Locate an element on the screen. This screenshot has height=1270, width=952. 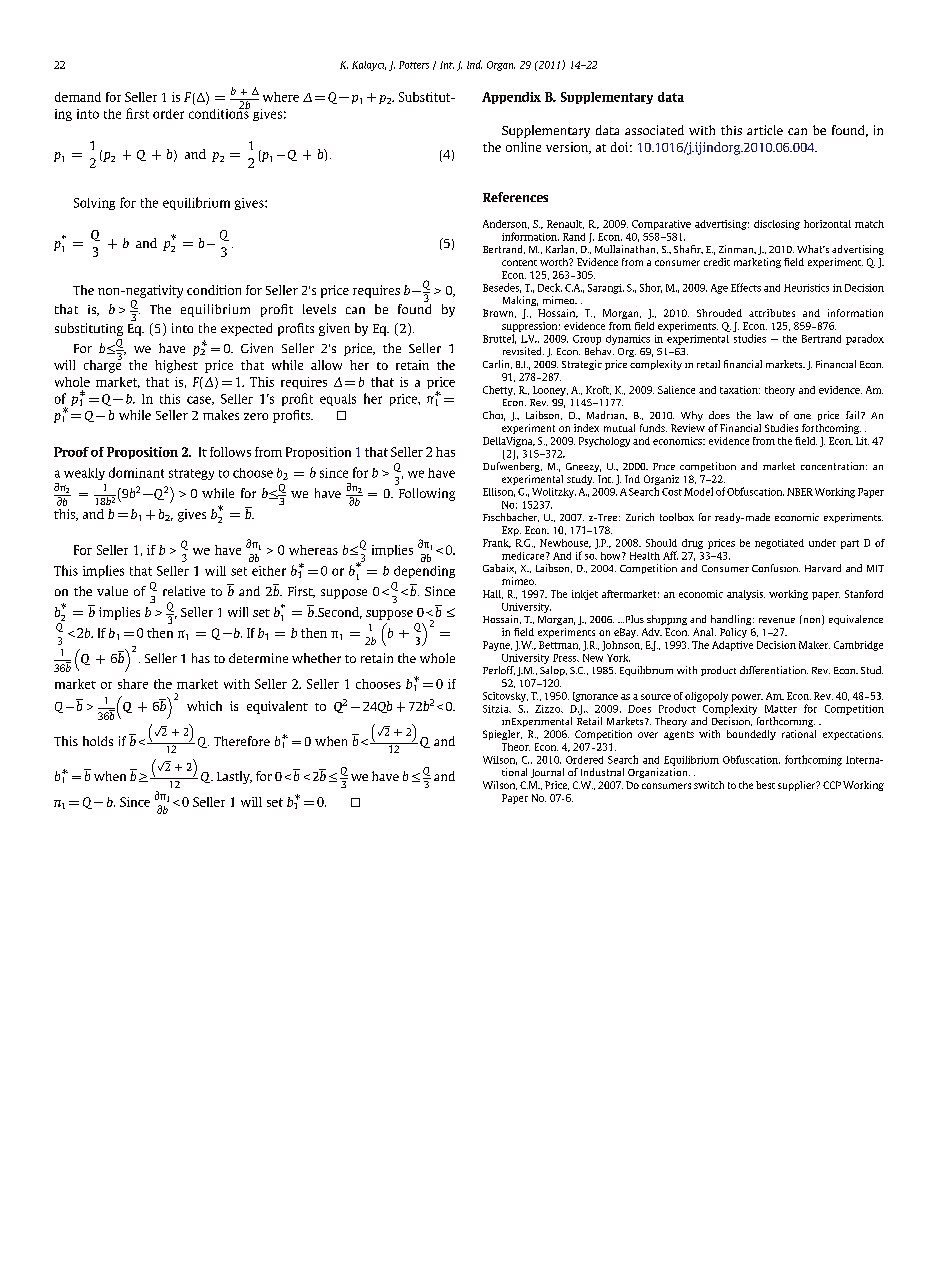
content is located at coordinates (519, 263).
